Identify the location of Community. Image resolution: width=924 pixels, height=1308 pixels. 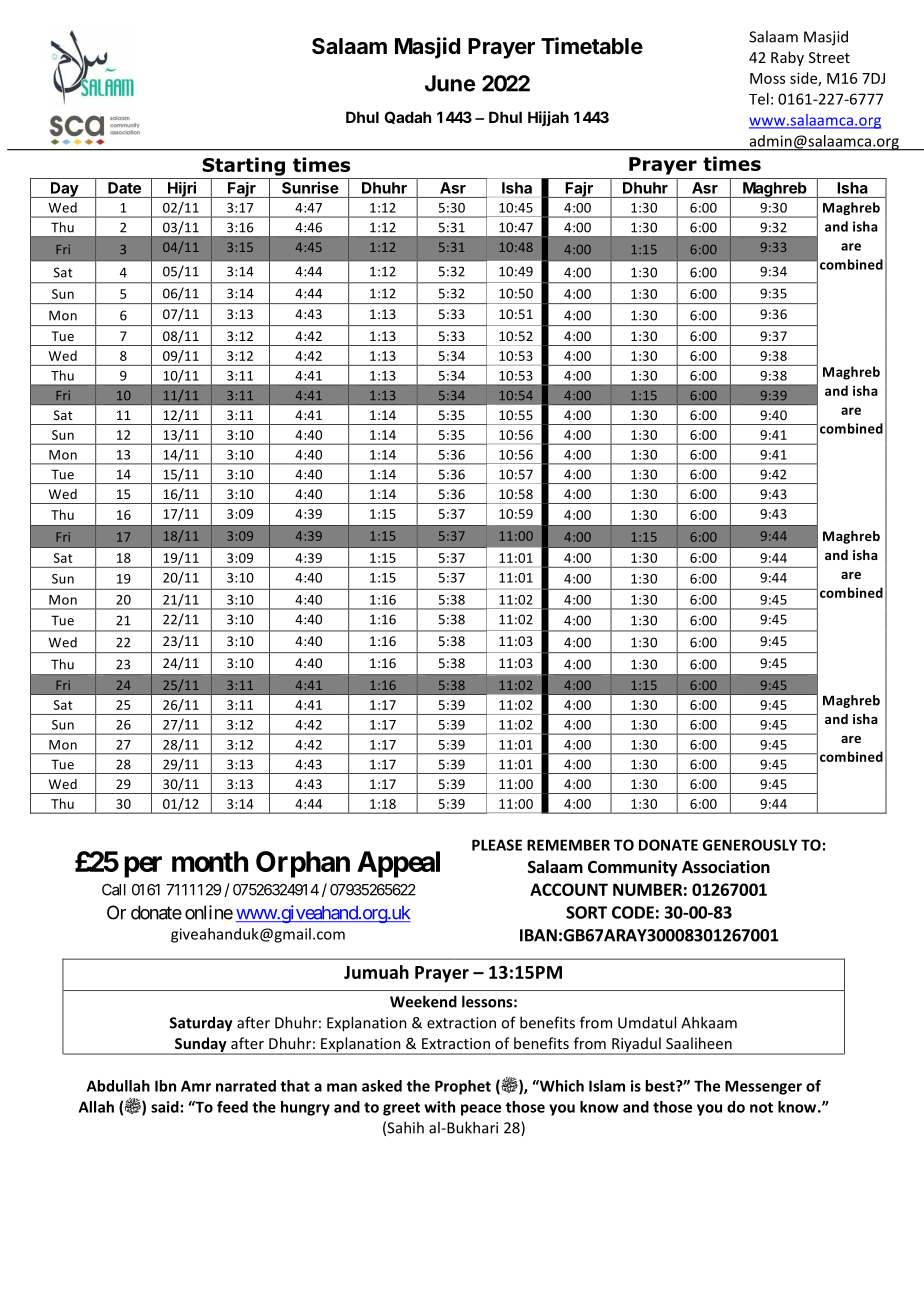
(633, 868).
